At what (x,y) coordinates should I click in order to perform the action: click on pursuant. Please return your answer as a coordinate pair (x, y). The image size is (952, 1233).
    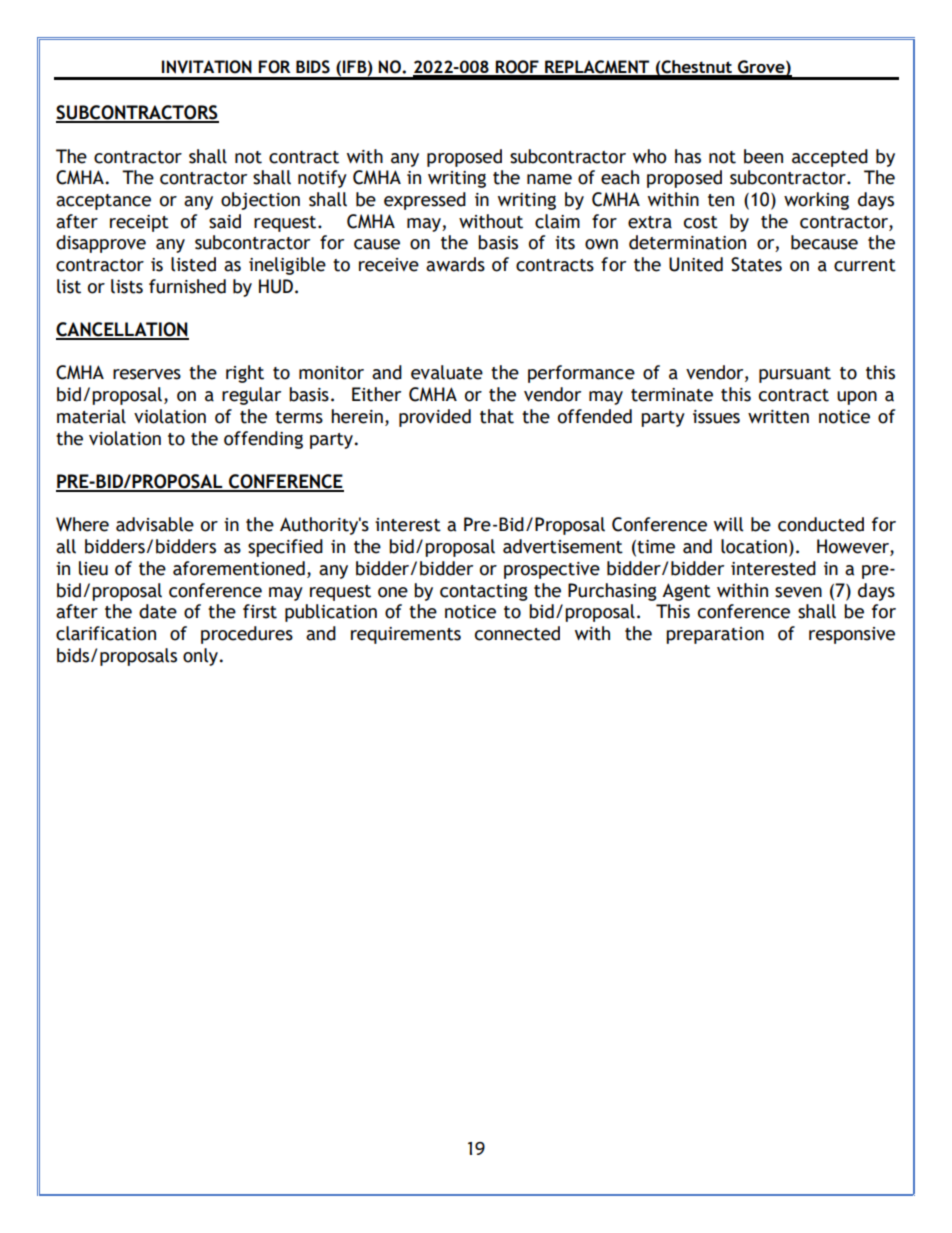
    Looking at the image, I should click on (795, 375).
